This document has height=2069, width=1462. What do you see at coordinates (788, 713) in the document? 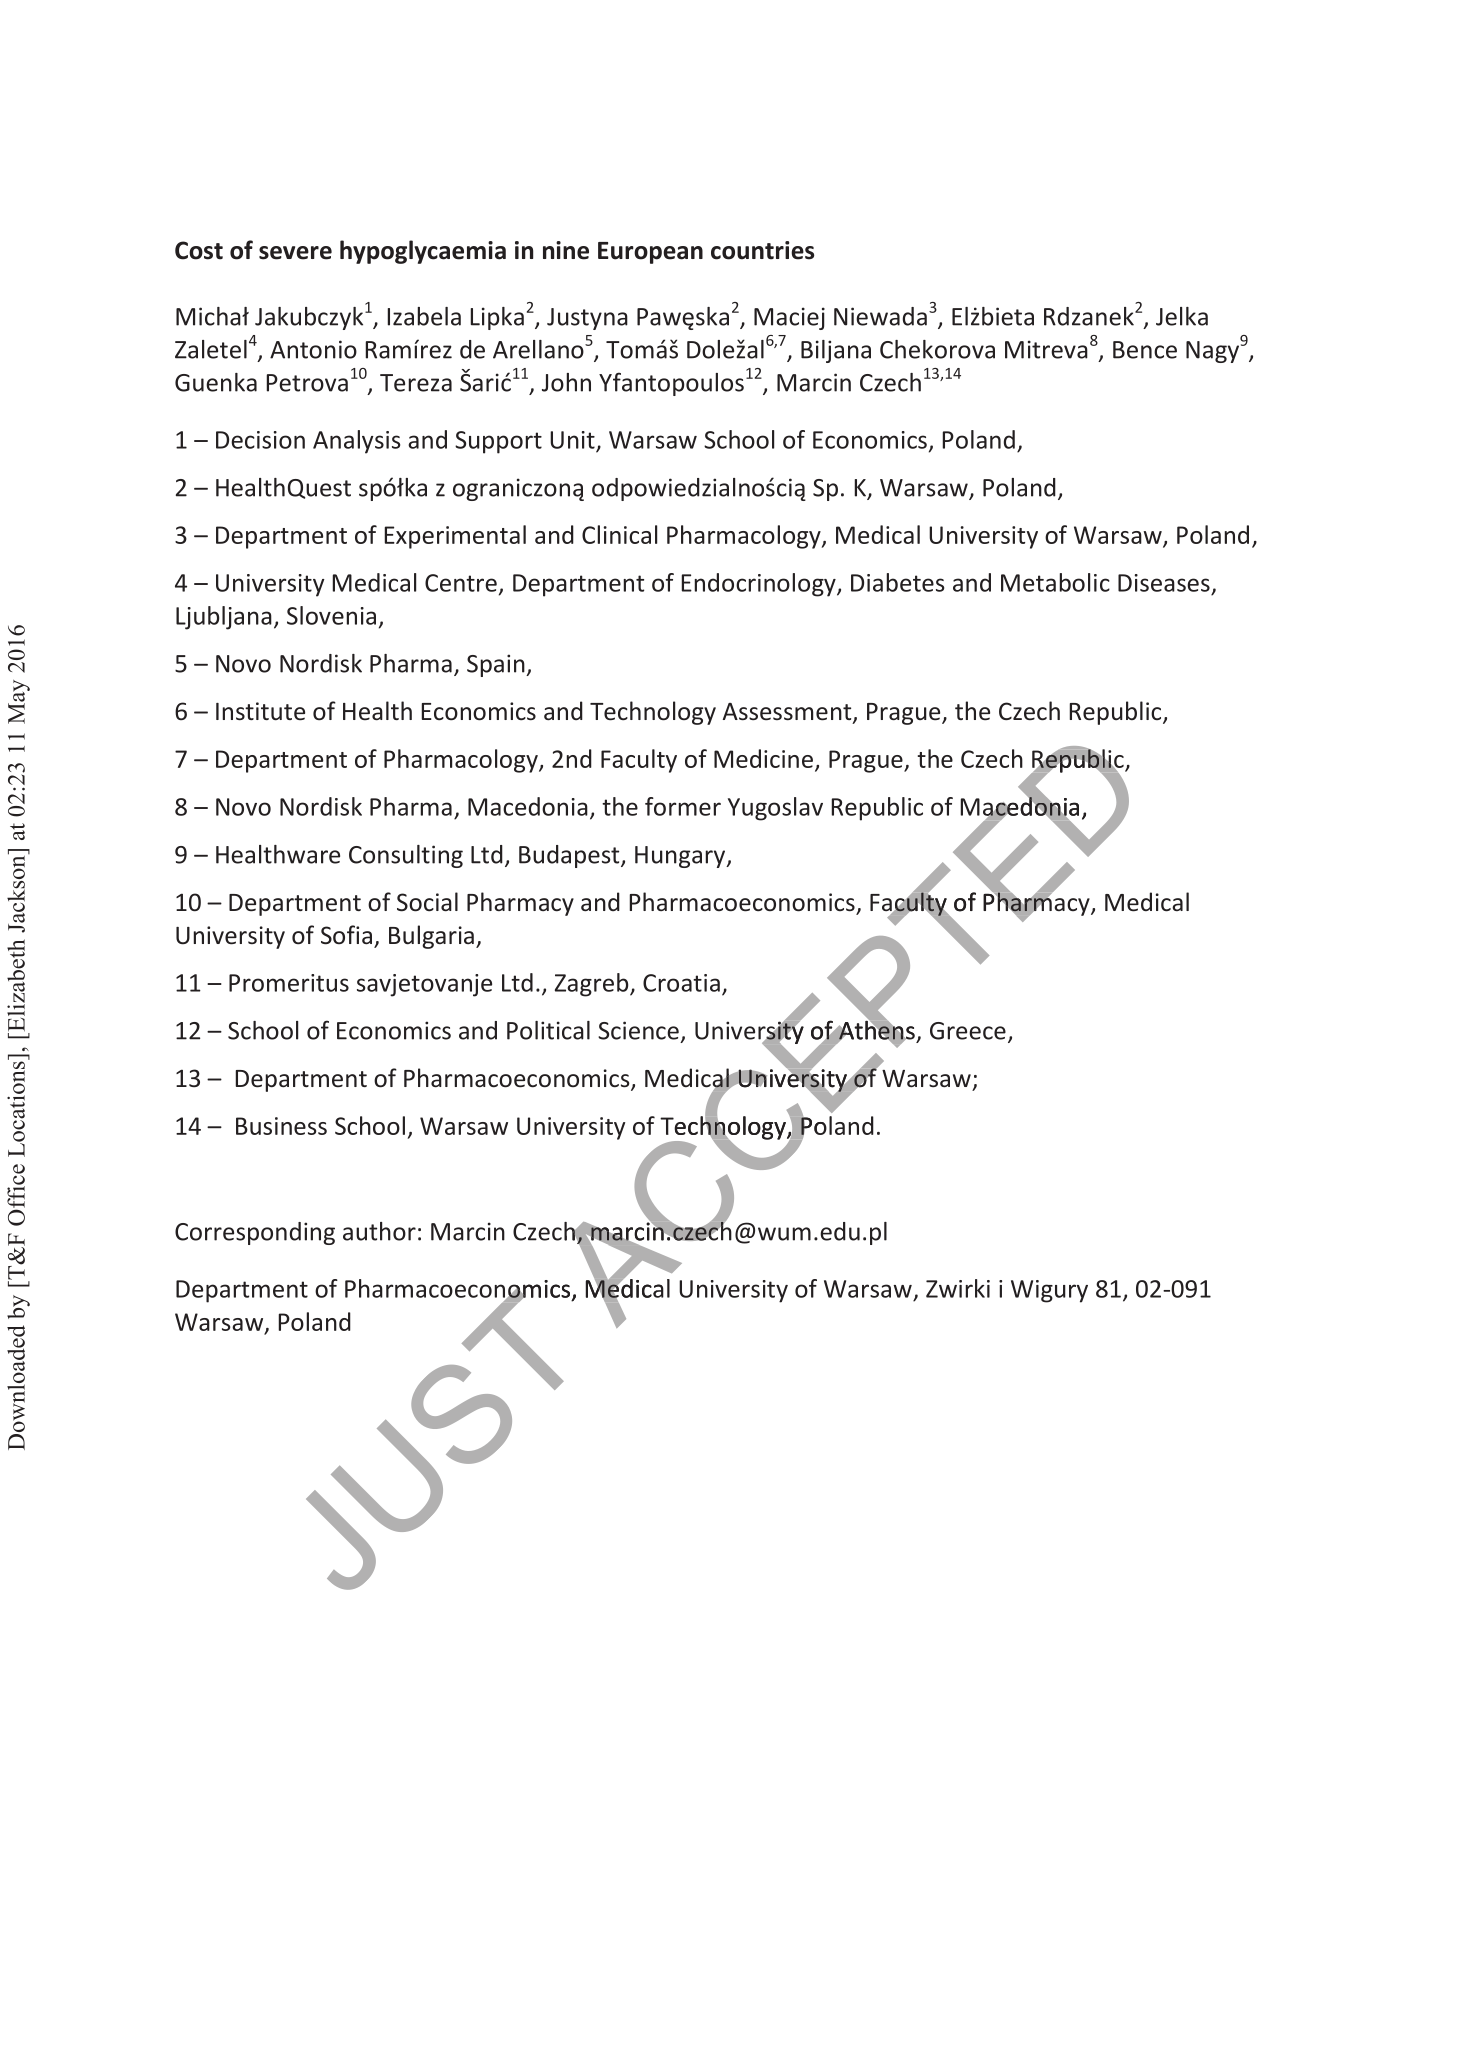
I see `Assessment` at bounding box center [788, 713].
